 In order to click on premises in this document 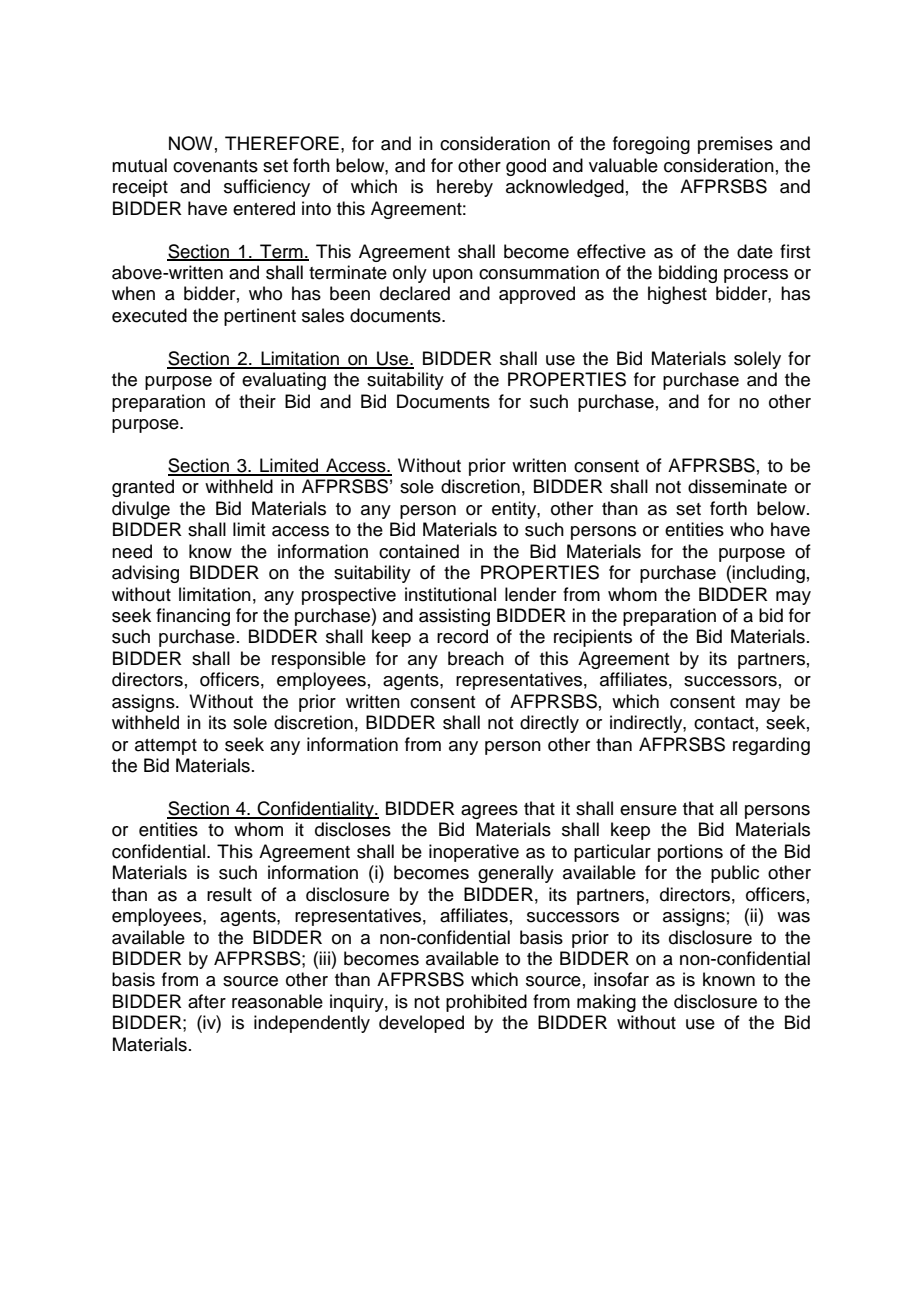, I will do `click(735, 145)`.
